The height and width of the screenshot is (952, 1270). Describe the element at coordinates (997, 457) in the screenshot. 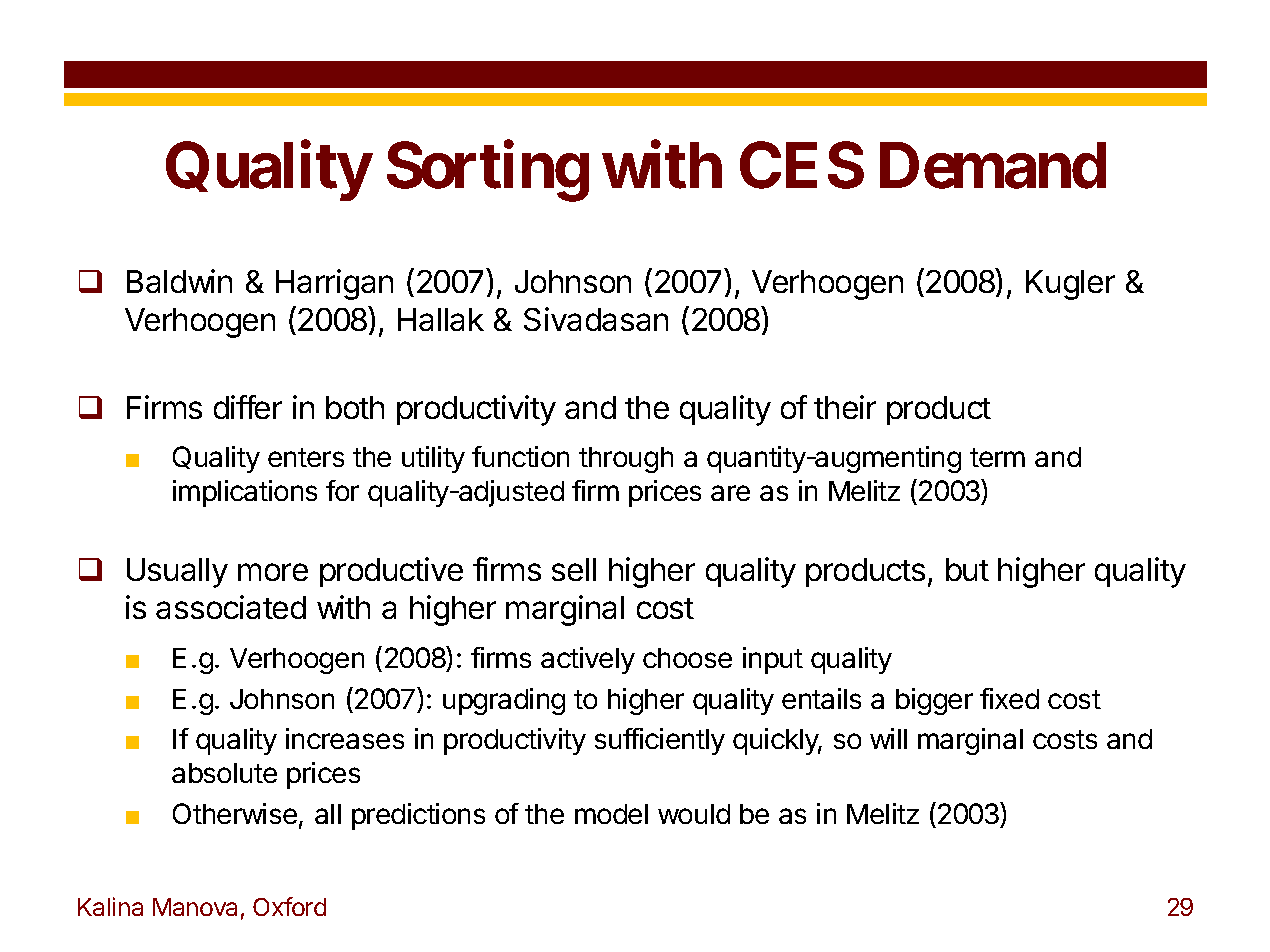

I see `term` at that location.
